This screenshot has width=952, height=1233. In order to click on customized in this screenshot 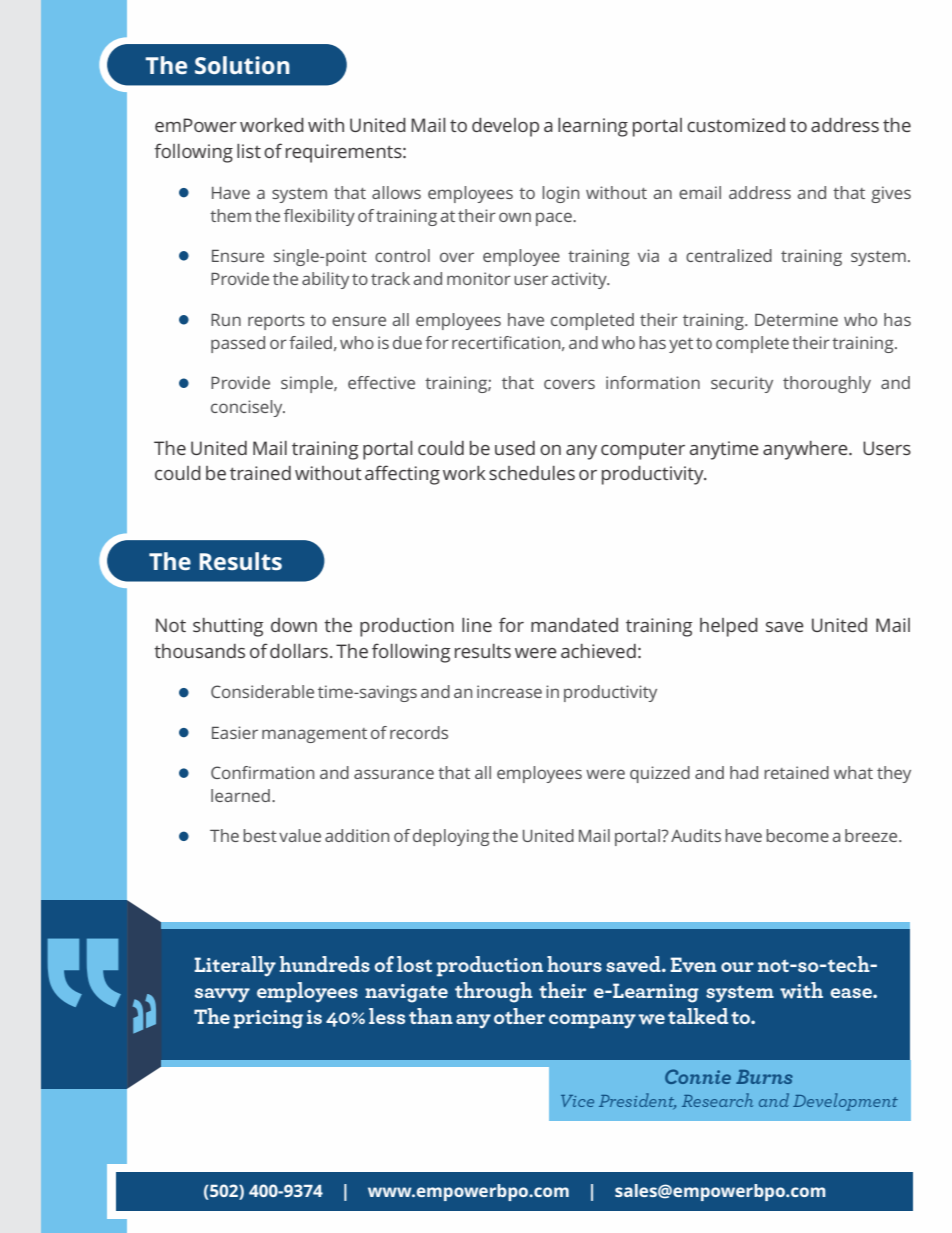, I will do `click(736, 125)`.
